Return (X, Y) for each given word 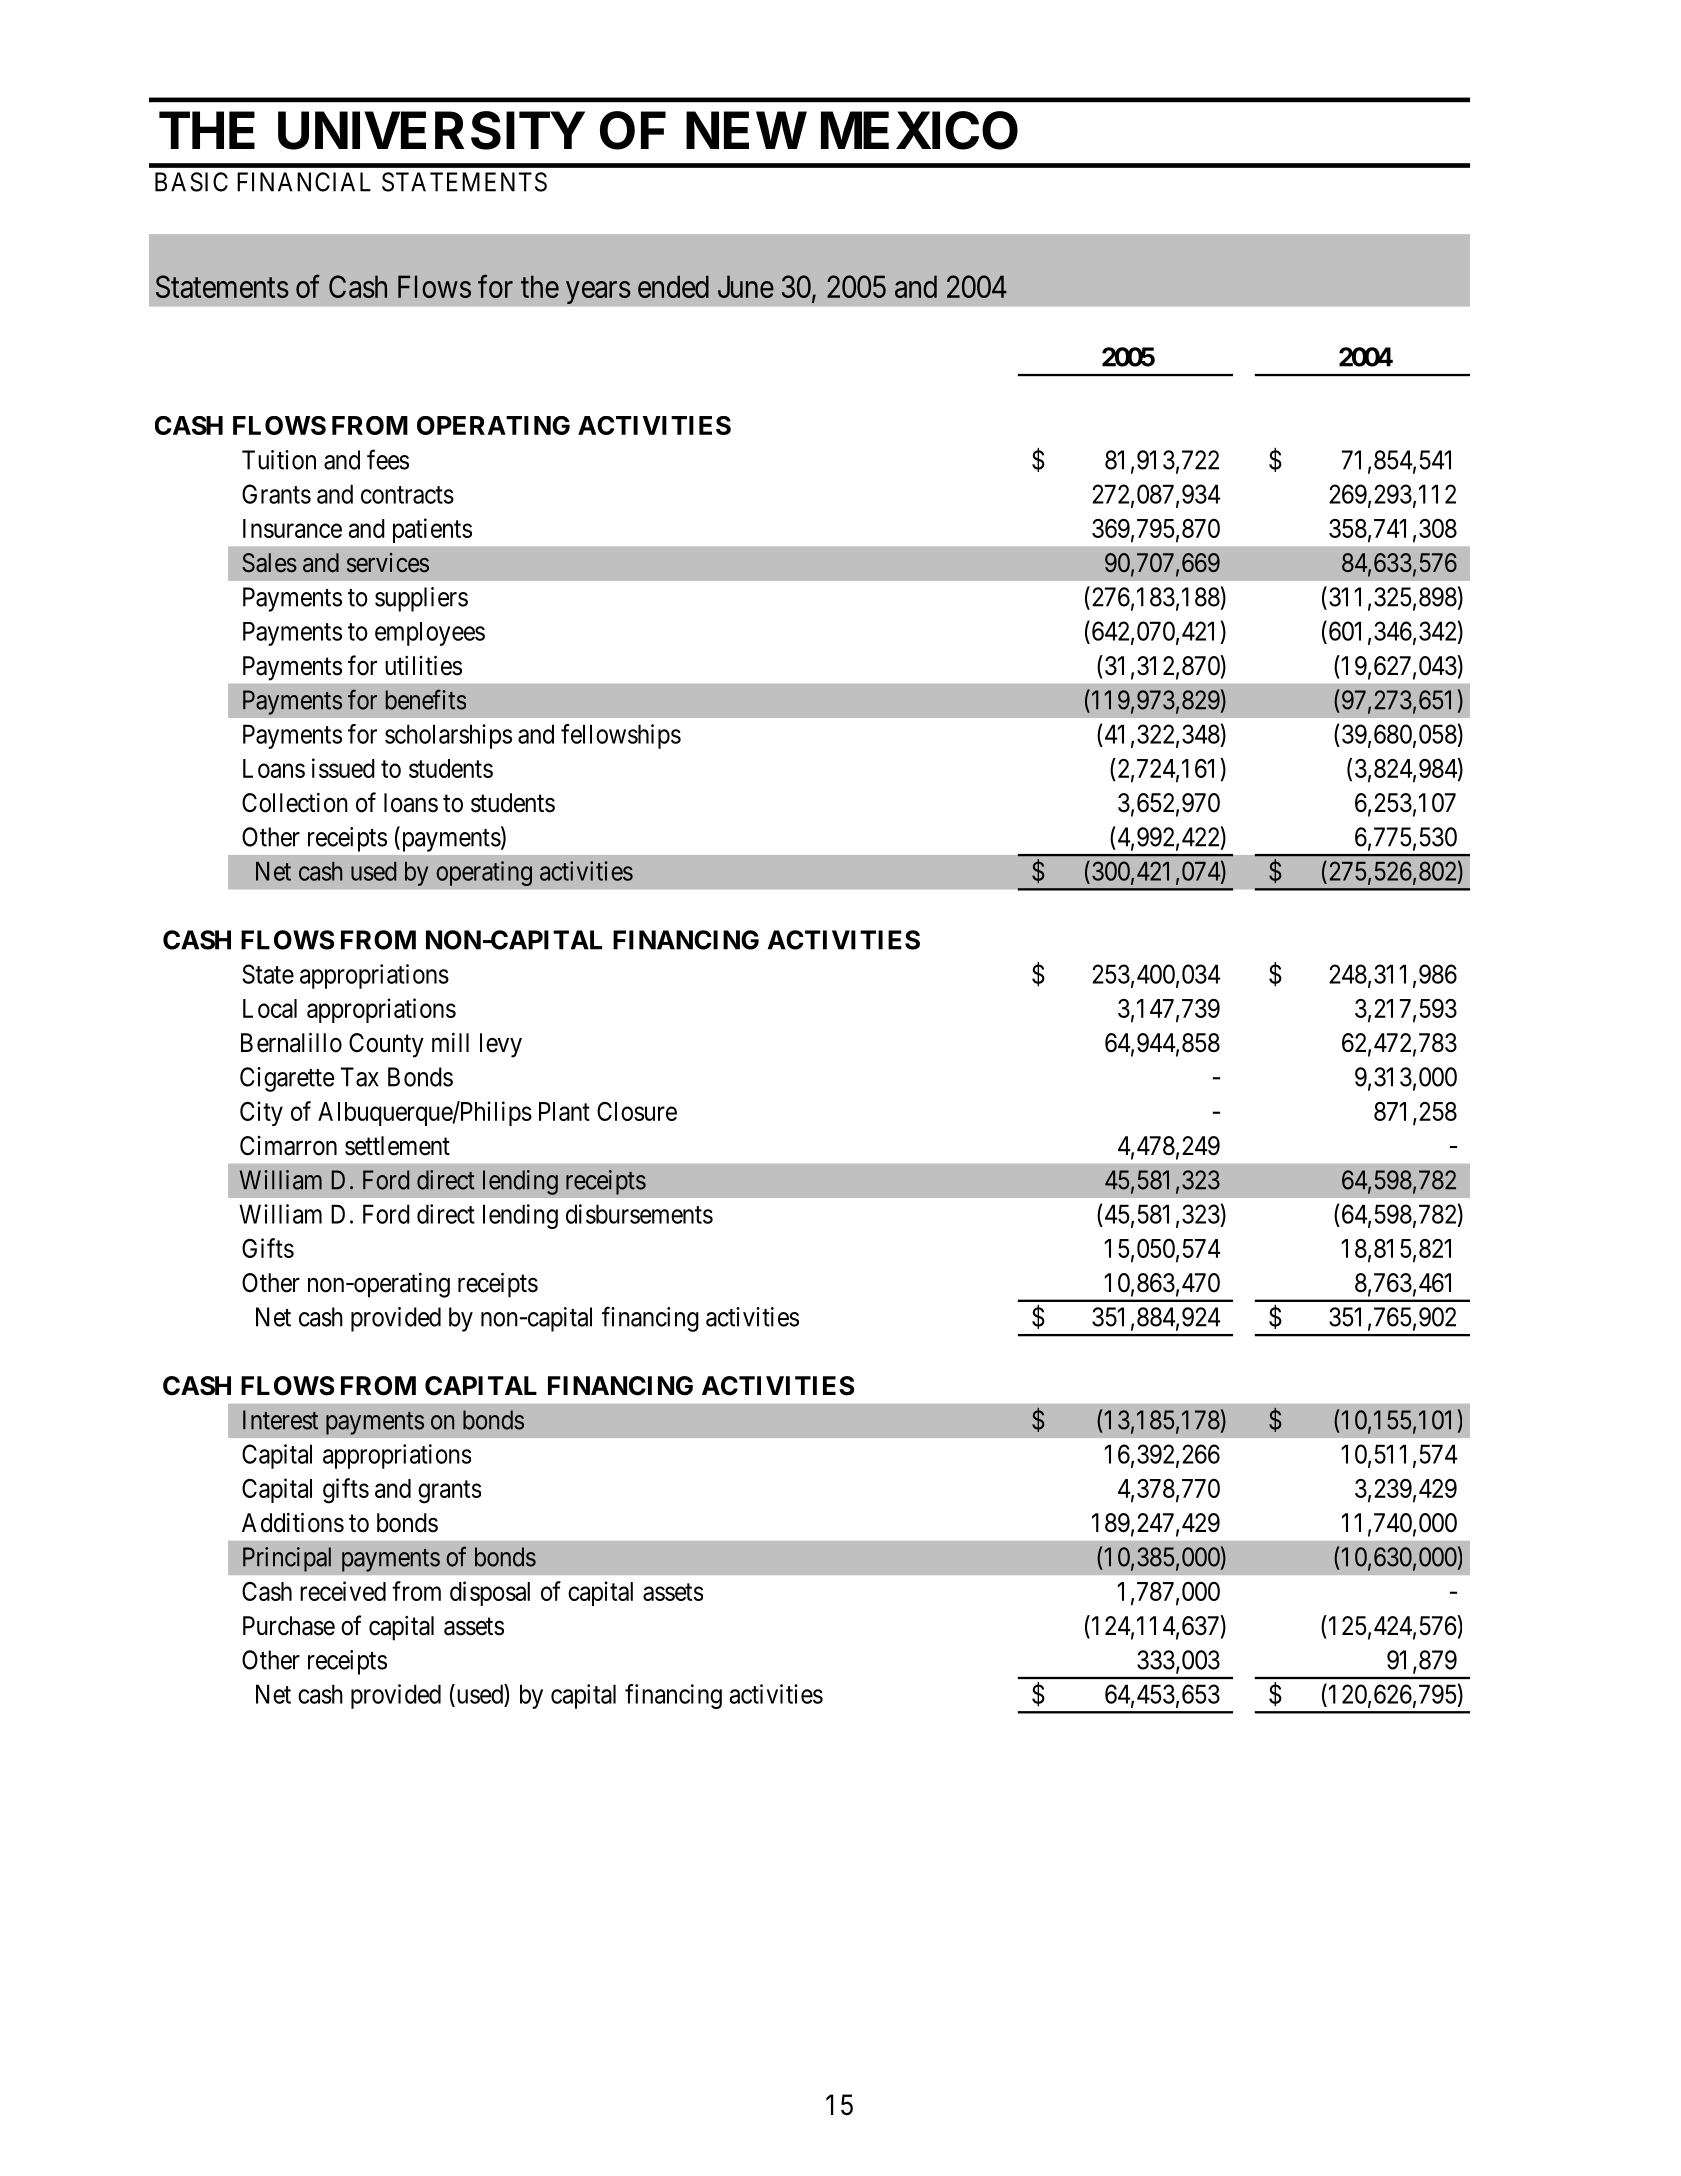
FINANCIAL (304, 182)
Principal (287, 1559)
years (598, 292)
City (261, 1113)
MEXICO (919, 130)
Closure (637, 1111)
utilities (423, 665)
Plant (564, 1111)
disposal (490, 1593)
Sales (269, 563)
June (746, 286)
